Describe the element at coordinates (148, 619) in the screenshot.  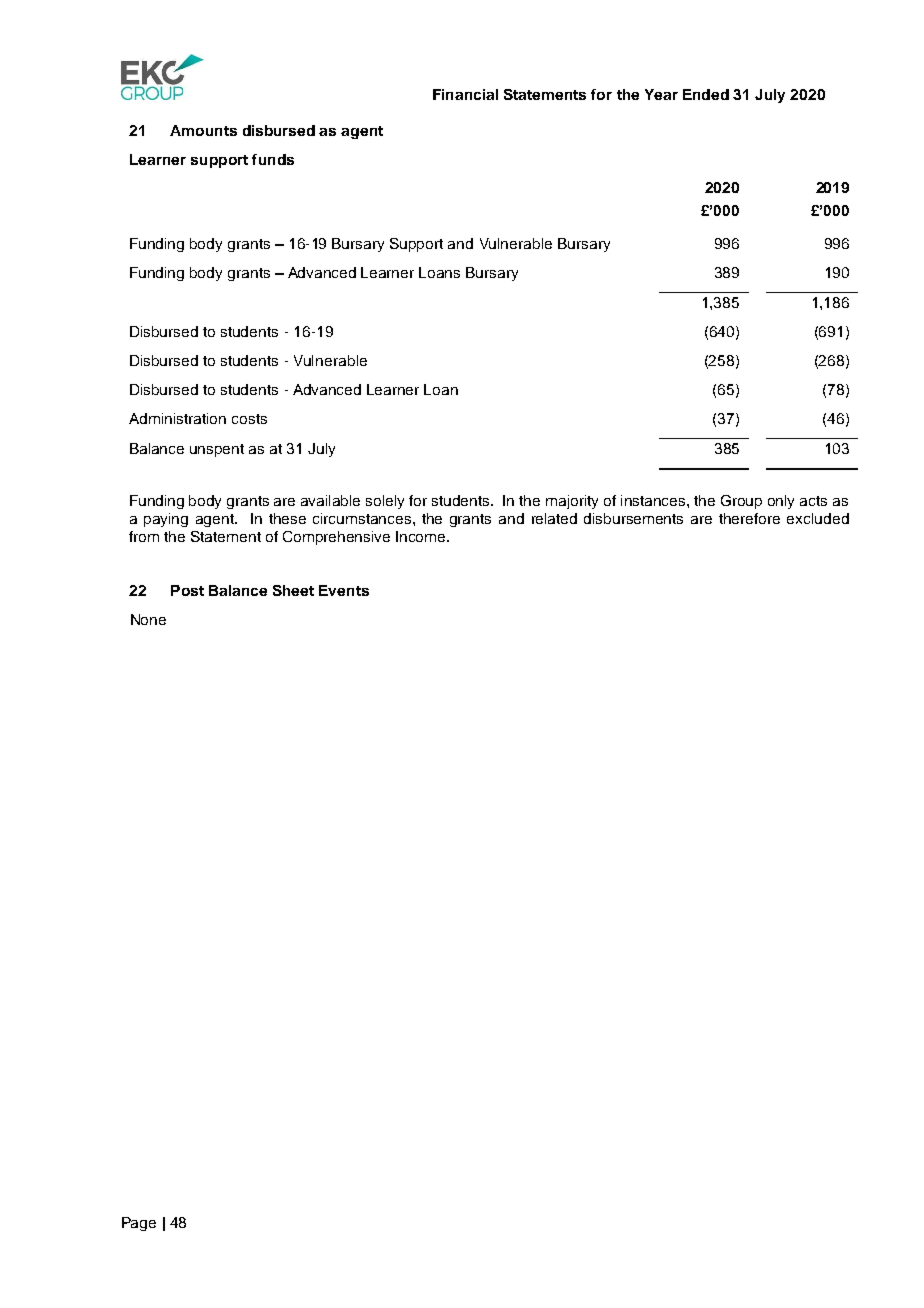
I see `None` at that location.
